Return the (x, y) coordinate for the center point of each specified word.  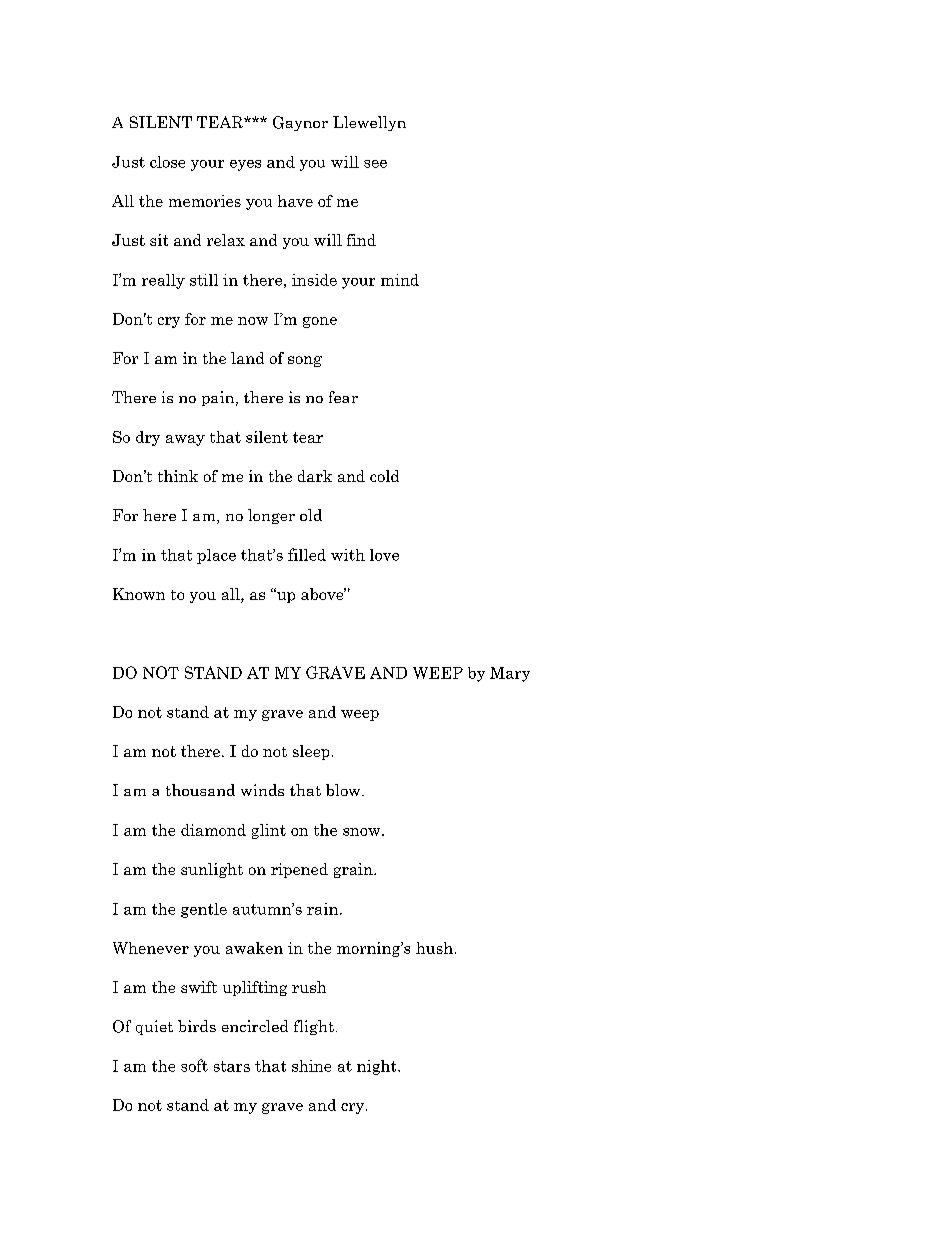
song (305, 361)
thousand (200, 790)
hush (434, 948)
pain (219, 398)
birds (197, 1026)
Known (139, 594)
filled (307, 554)
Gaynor (300, 123)
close (167, 162)
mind (400, 280)
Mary (510, 674)
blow (344, 790)
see (375, 164)
